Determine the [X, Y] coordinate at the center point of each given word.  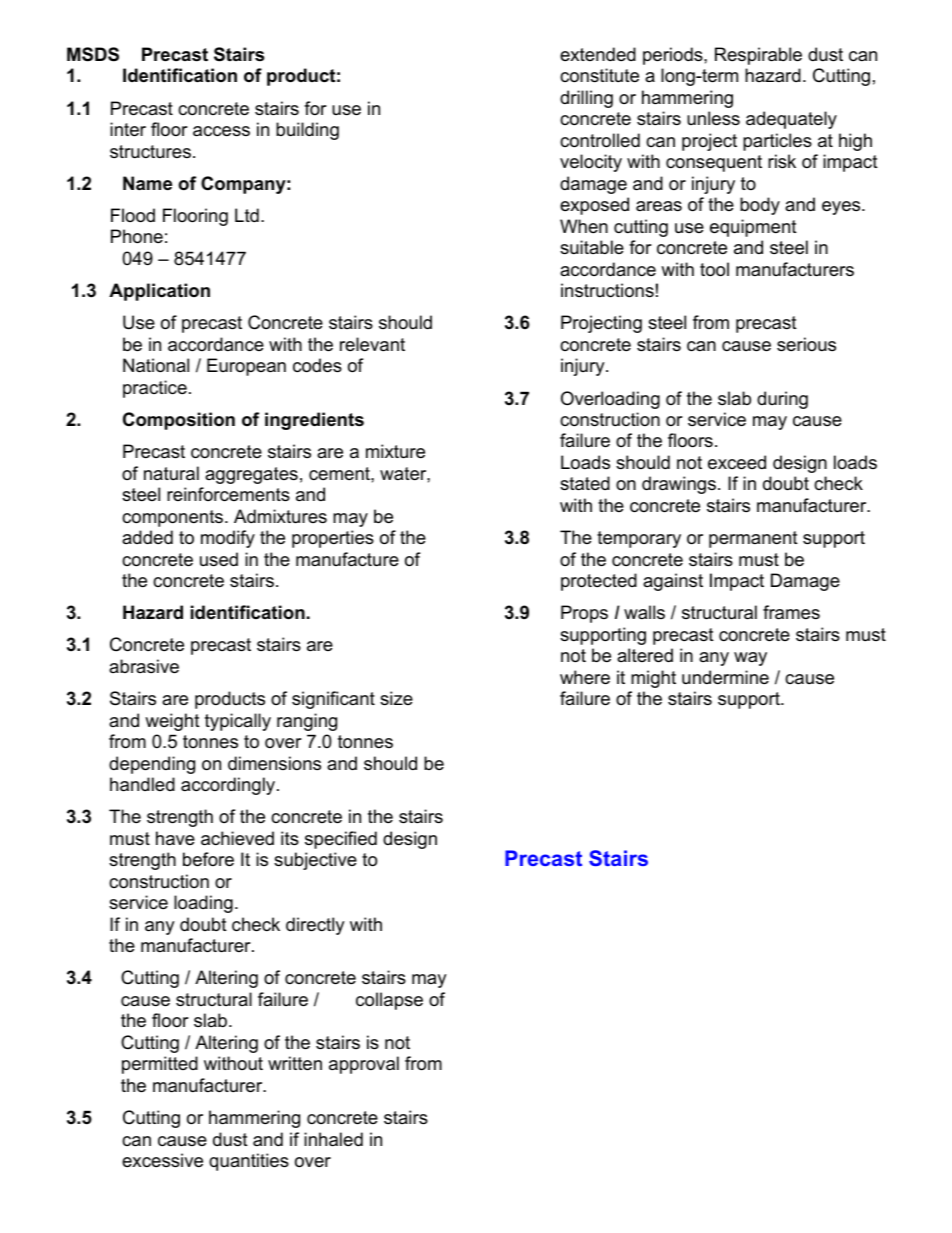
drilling [586, 99]
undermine [725, 677]
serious [806, 344]
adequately [791, 120]
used [219, 559]
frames [791, 612]
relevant [372, 344]
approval [364, 1065]
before [208, 859]
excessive [162, 1160]
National [156, 365]
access [221, 131]
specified [341, 840]
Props [584, 614]
